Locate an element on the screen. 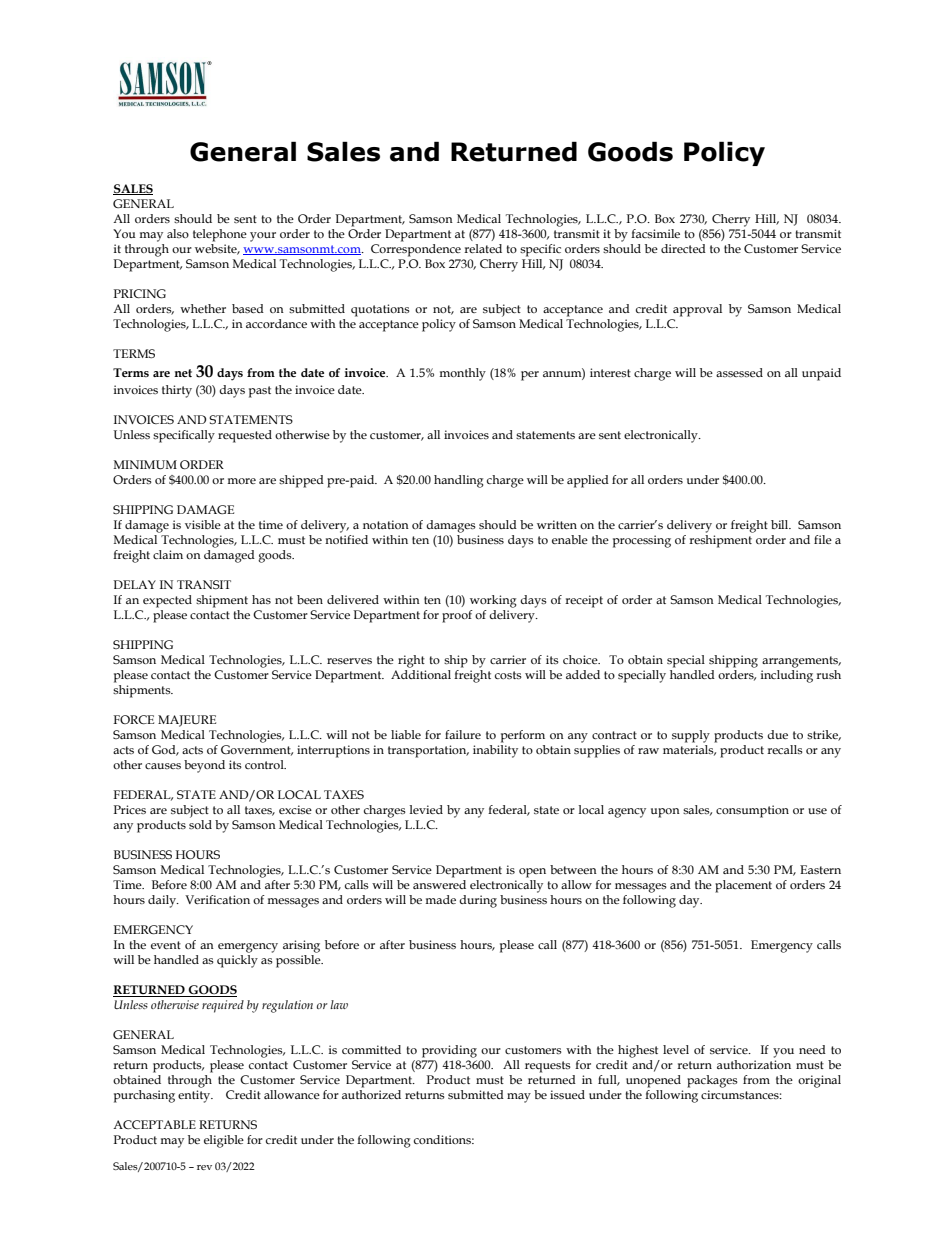  related is located at coordinates (483, 248).
